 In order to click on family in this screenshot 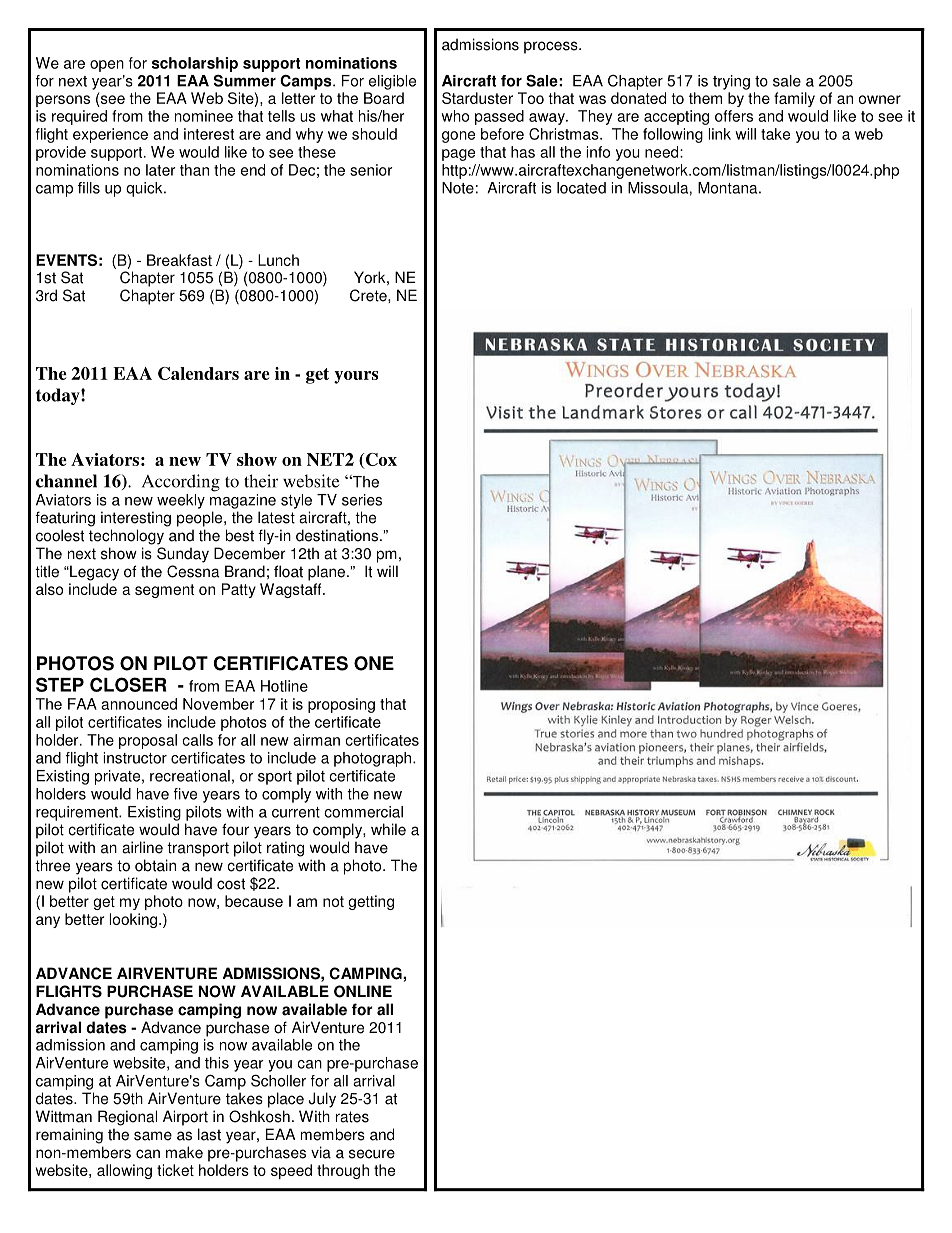, I will do `click(794, 99)`.
